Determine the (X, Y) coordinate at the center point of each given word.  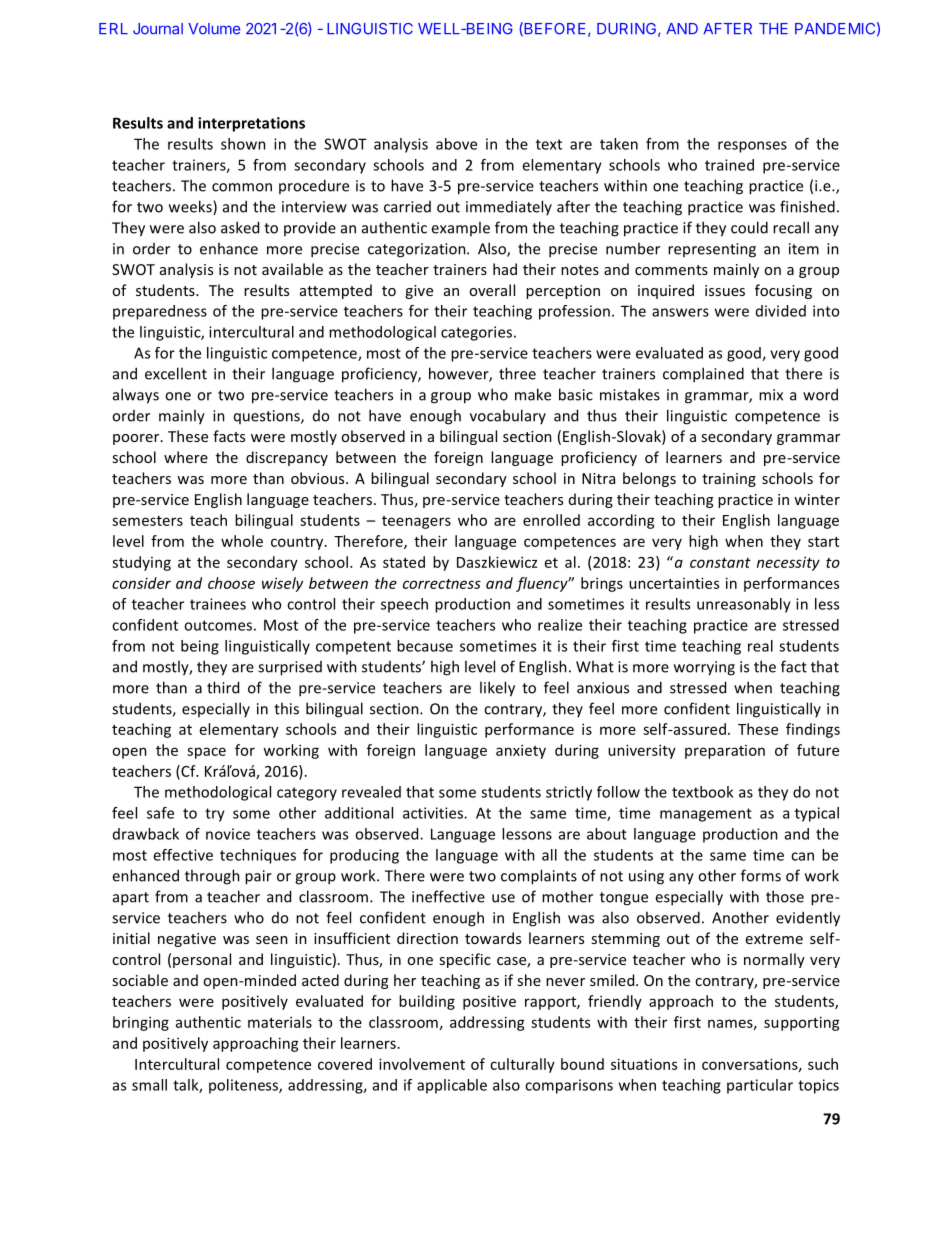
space (206, 753)
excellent (176, 373)
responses (752, 147)
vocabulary (508, 416)
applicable (452, 1086)
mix (771, 395)
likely (497, 689)
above (456, 144)
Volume (214, 29)
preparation (725, 752)
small (149, 1085)
